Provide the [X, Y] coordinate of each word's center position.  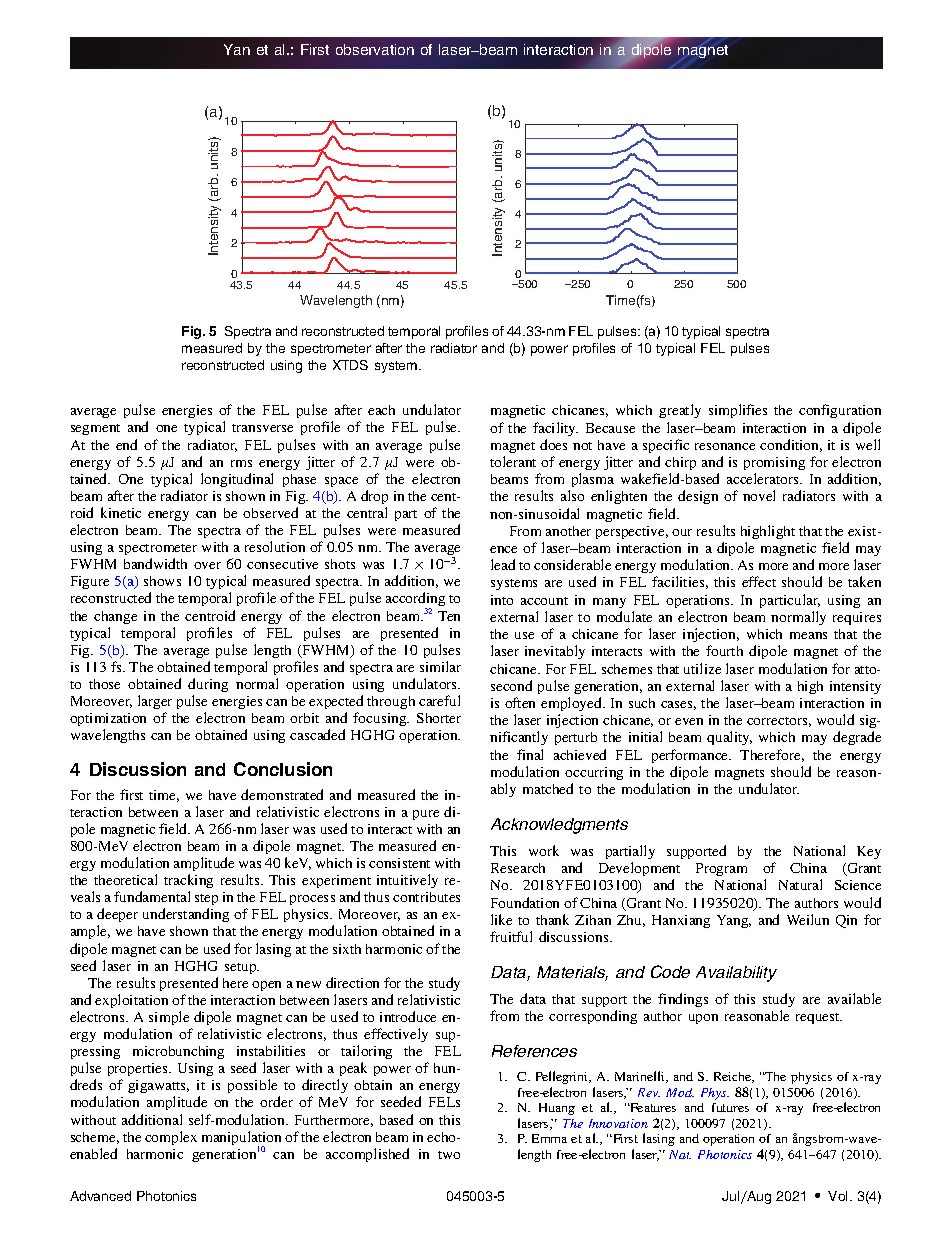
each [381, 410]
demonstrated [282, 794]
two [449, 1155]
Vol [839, 1196]
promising [774, 463]
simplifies [738, 411]
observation [375, 49]
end [126, 444]
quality [729, 738]
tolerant [513, 461]
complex [171, 1138]
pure [426, 815]
